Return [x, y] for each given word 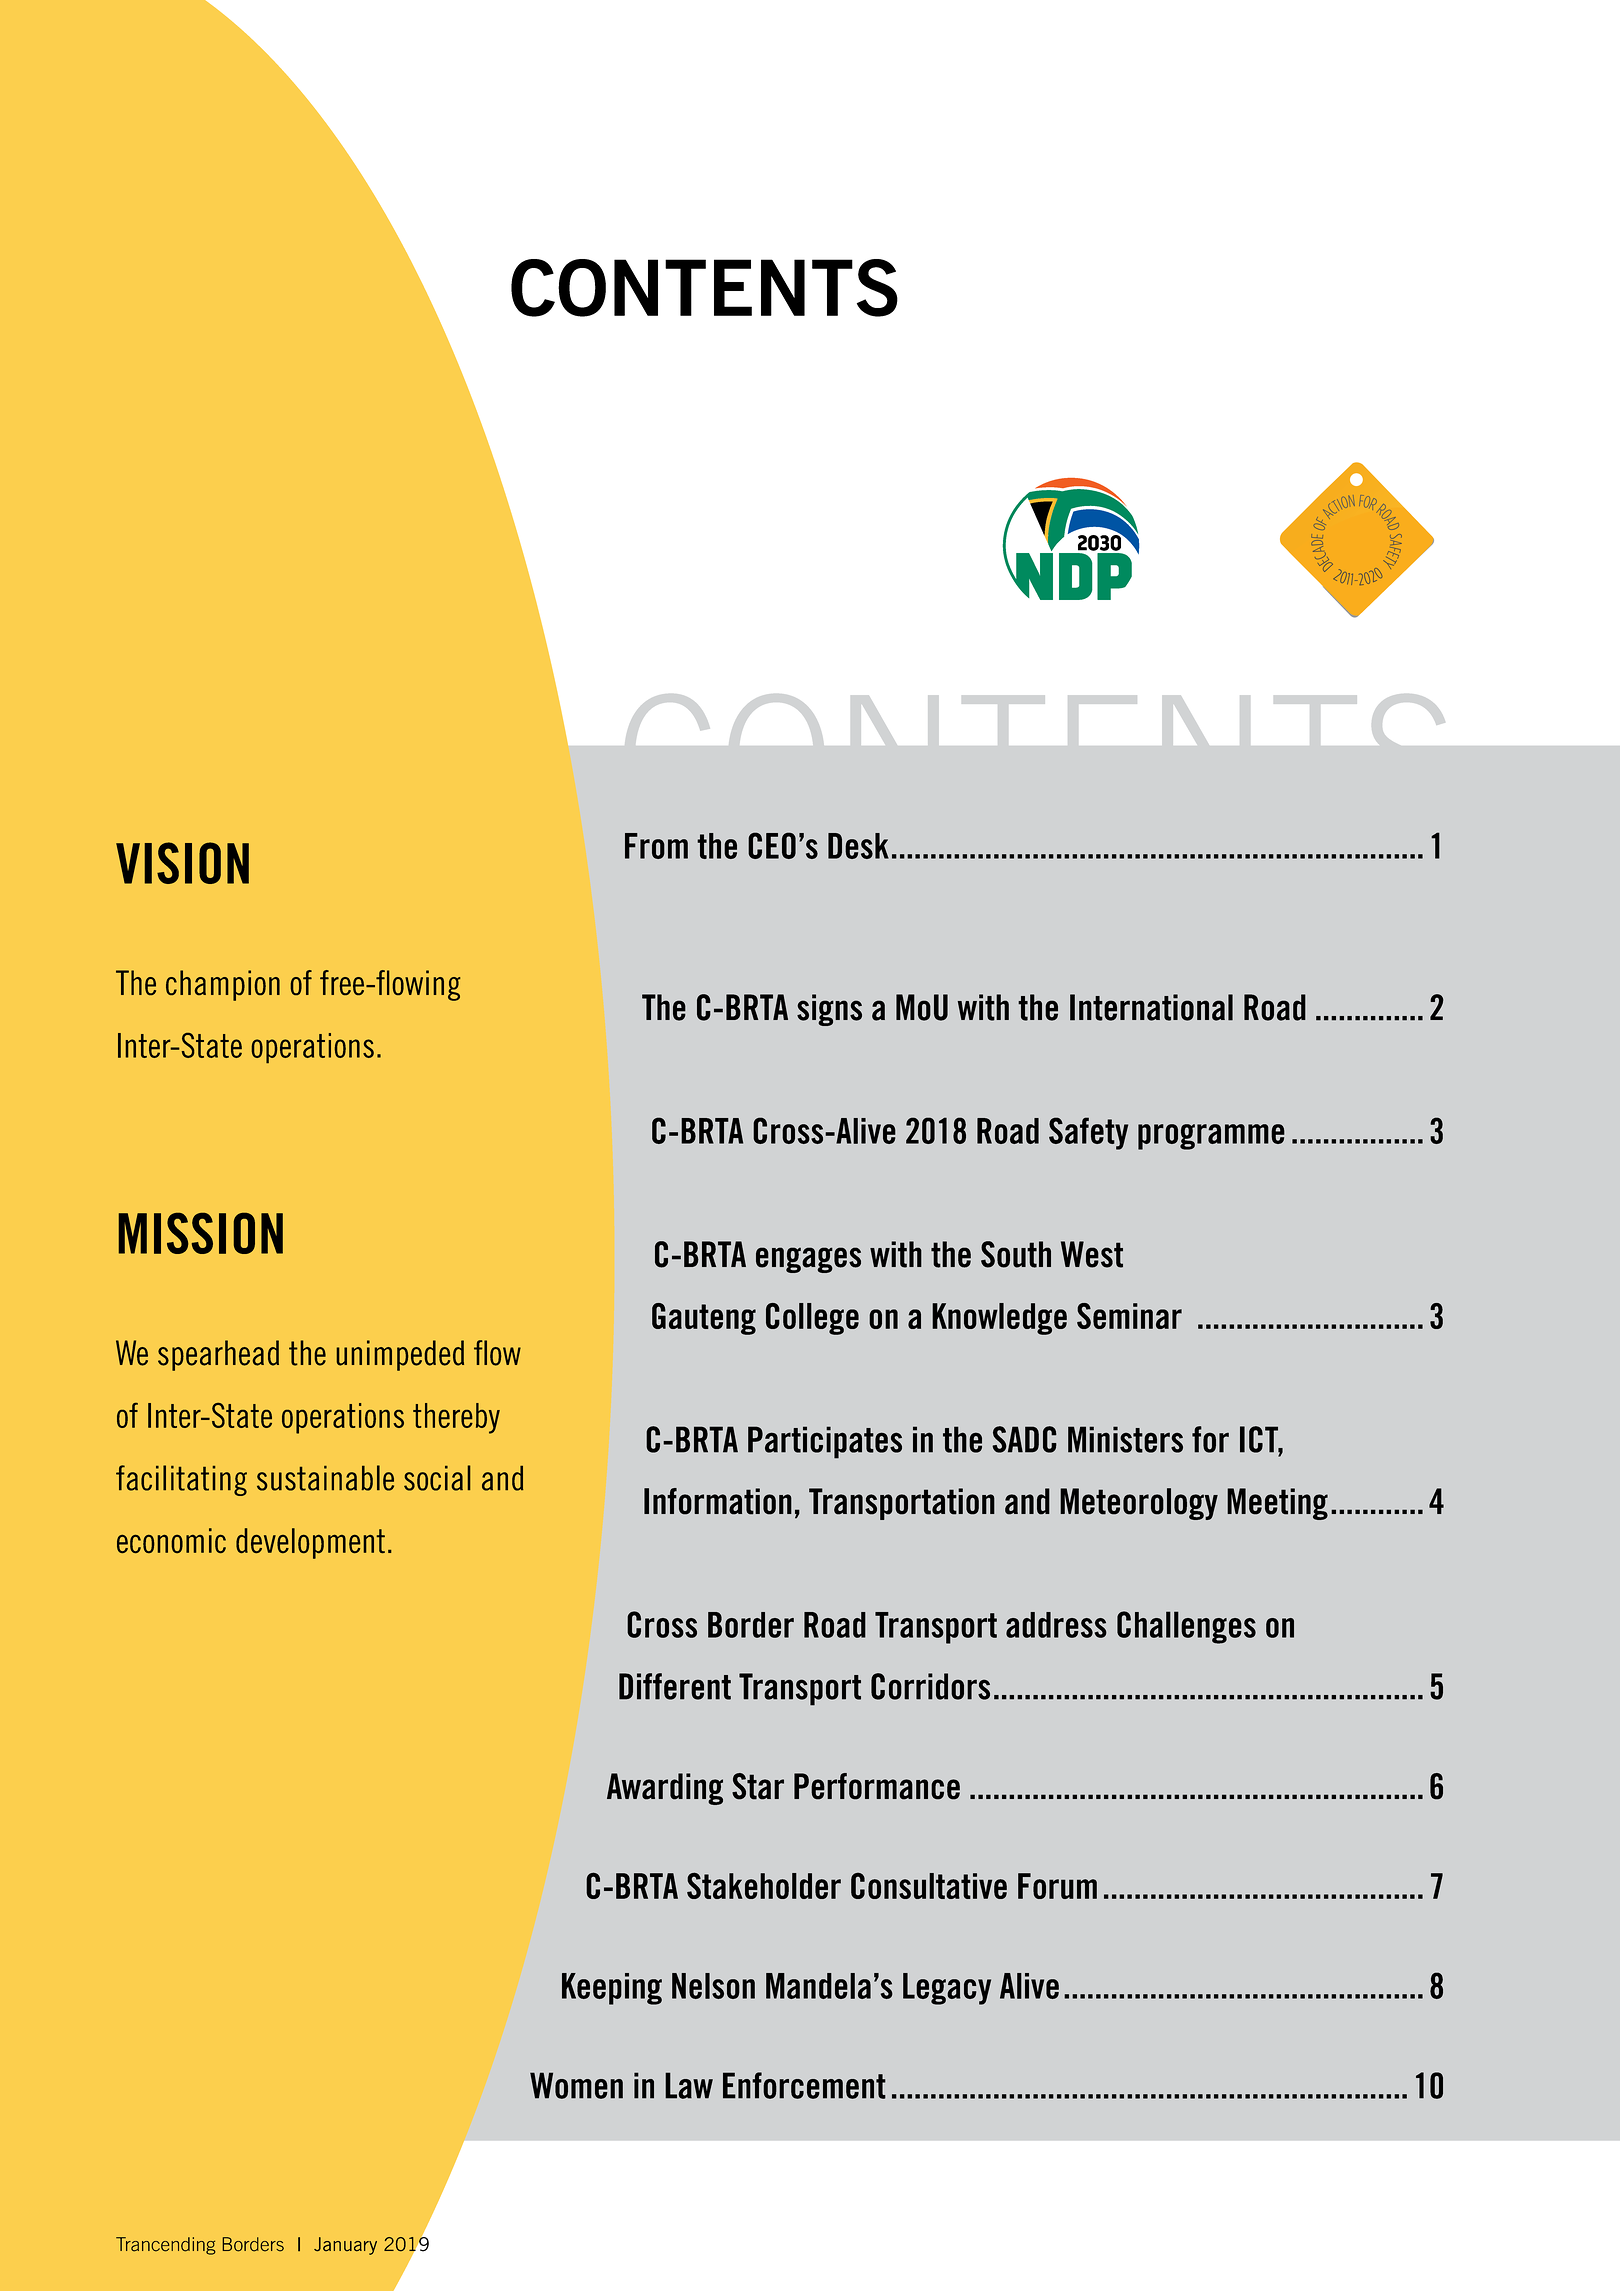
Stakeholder [764, 1885]
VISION [182, 863]
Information [718, 1501]
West [1092, 1254]
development [310, 1543]
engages [808, 1260]
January [345, 2246]
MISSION [200, 1233]
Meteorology [1139, 1504]
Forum [1057, 1886]
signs [829, 1010]
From [656, 846]
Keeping [612, 1989]
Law [689, 2085]
